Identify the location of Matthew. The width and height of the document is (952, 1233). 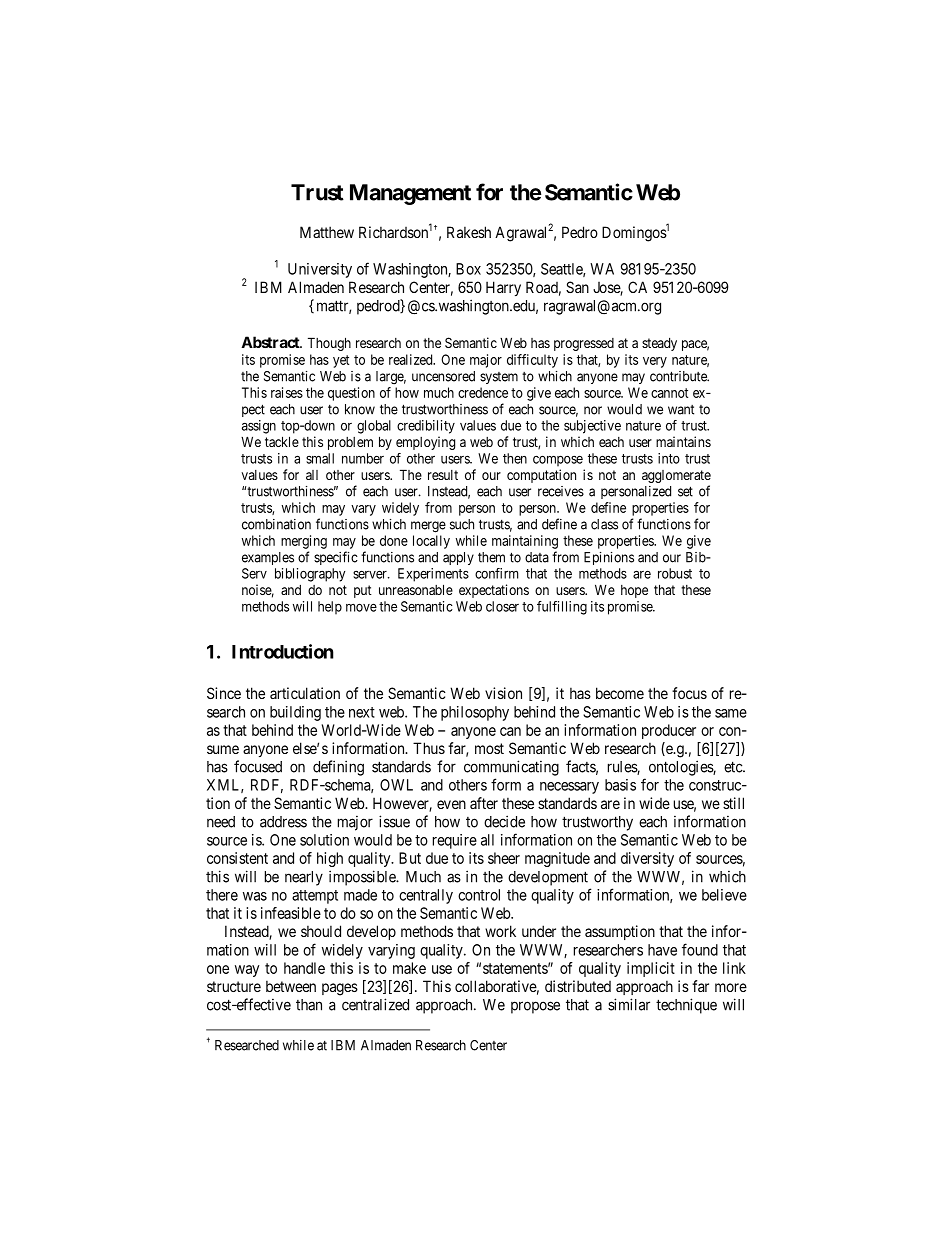
(327, 232).
